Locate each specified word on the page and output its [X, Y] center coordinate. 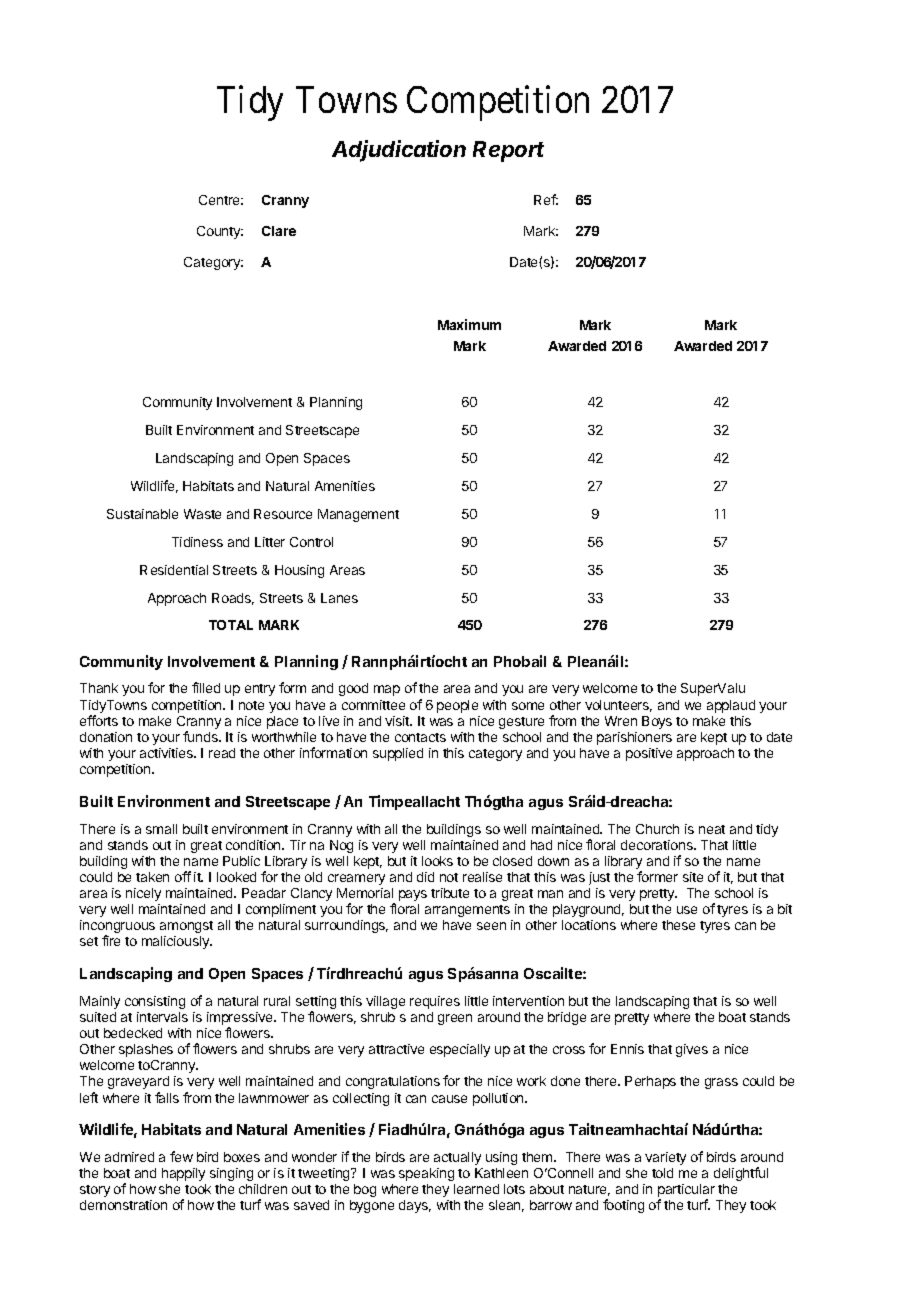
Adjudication [399, 151]
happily [183, 1174]
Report [508, 151]
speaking [426, 1174]
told [662, 1173]
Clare [279, 231]
